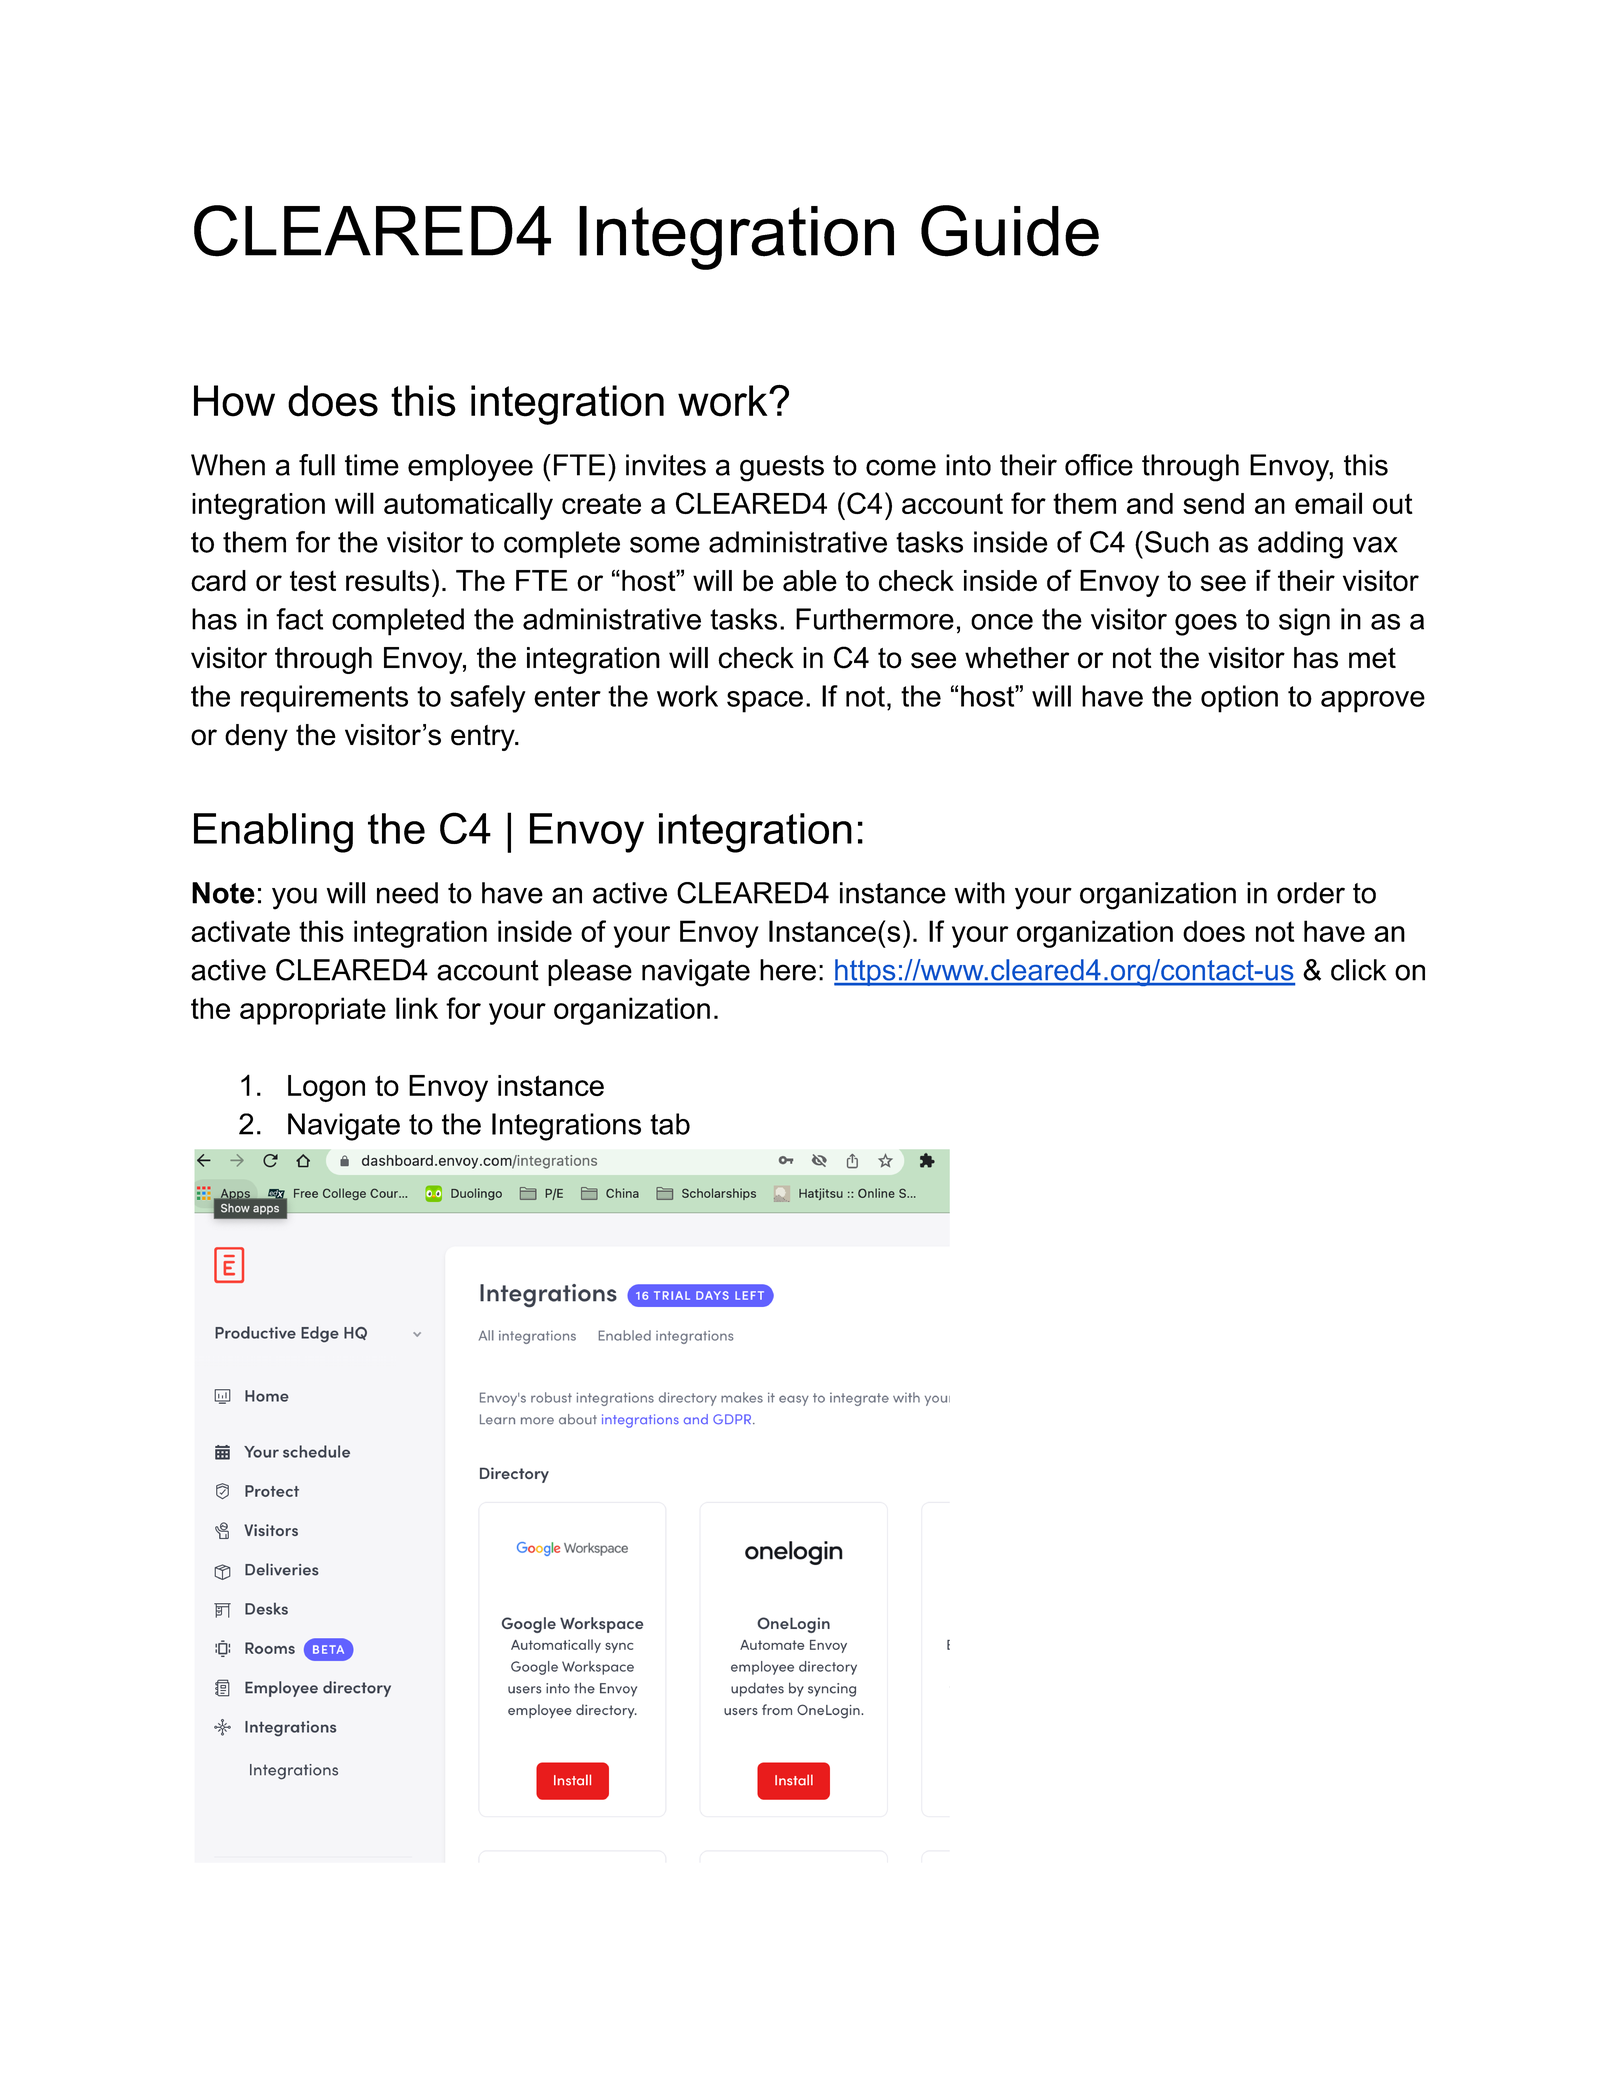  Describe the element at coordinates (1239, 699) in the page. I see `option` at that location.
